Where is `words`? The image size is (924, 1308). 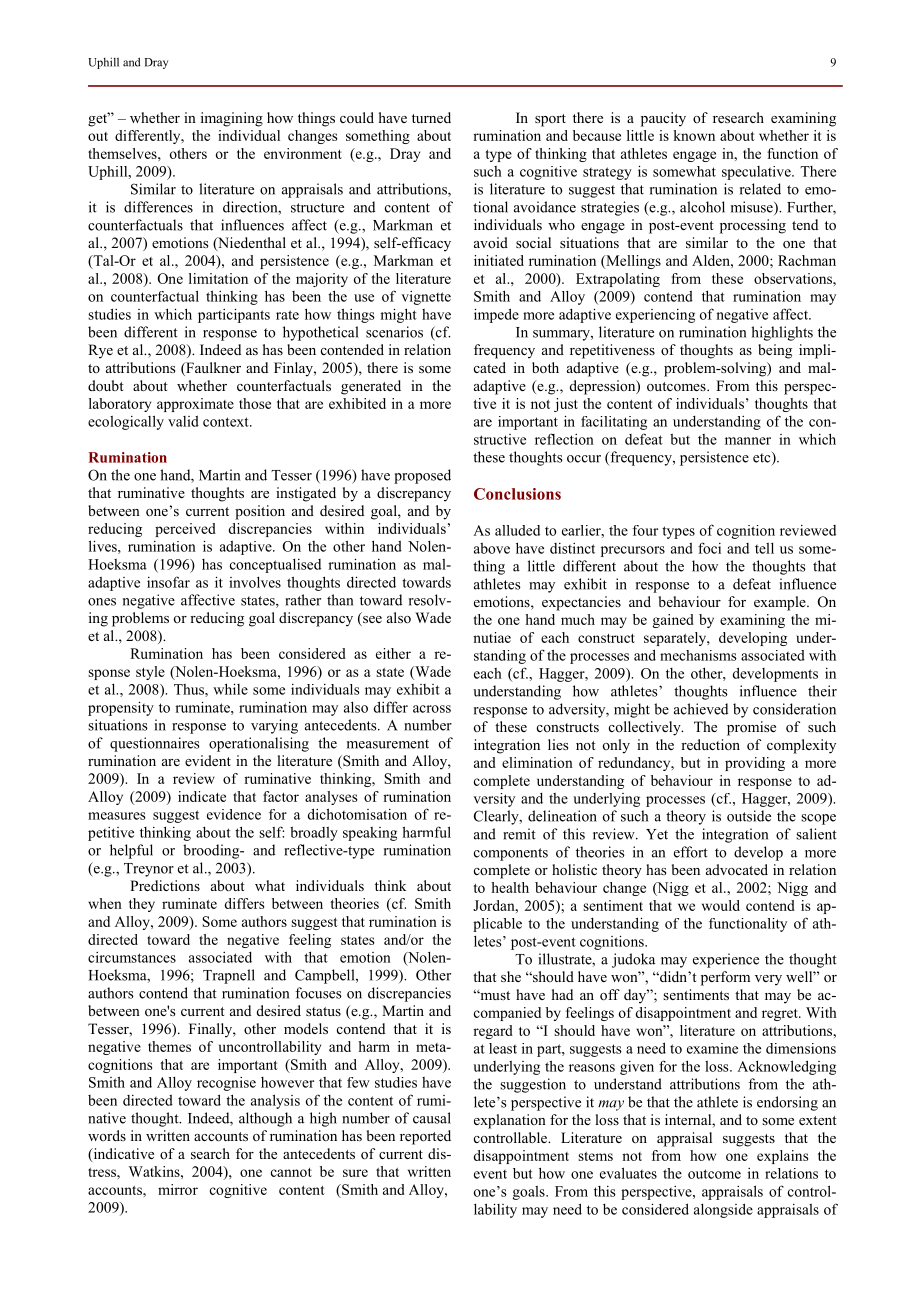
words is located at coordinates (107, 1135).
